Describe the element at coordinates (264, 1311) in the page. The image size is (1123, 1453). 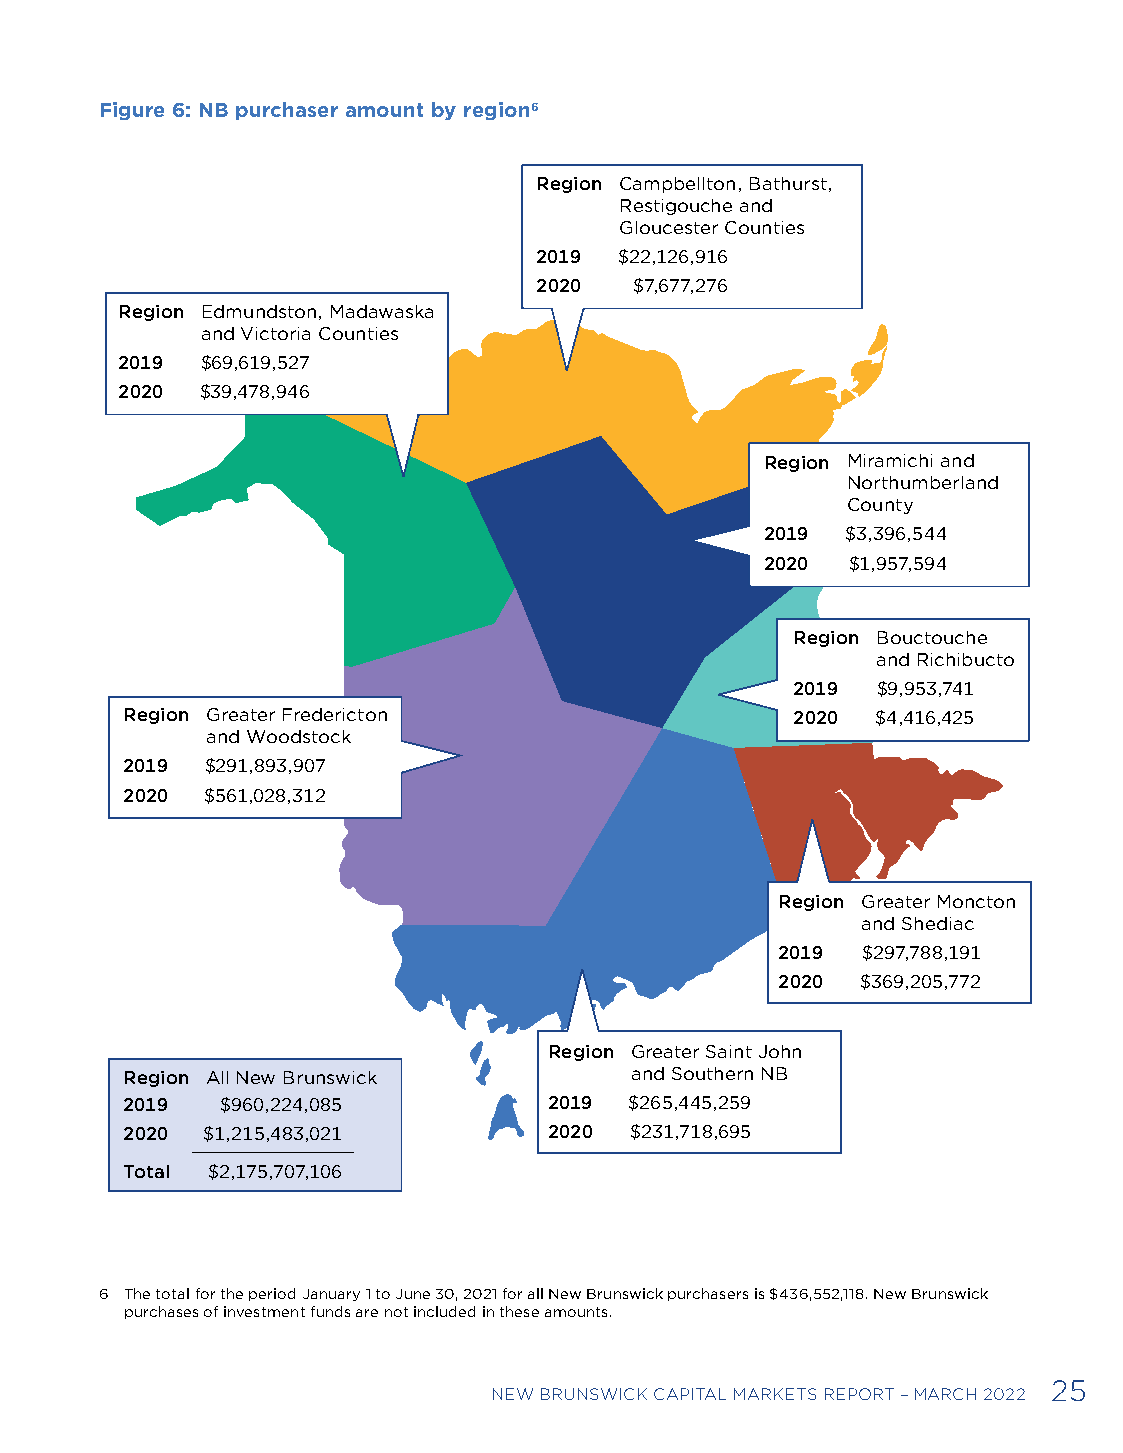
I see `investment` at that location.
